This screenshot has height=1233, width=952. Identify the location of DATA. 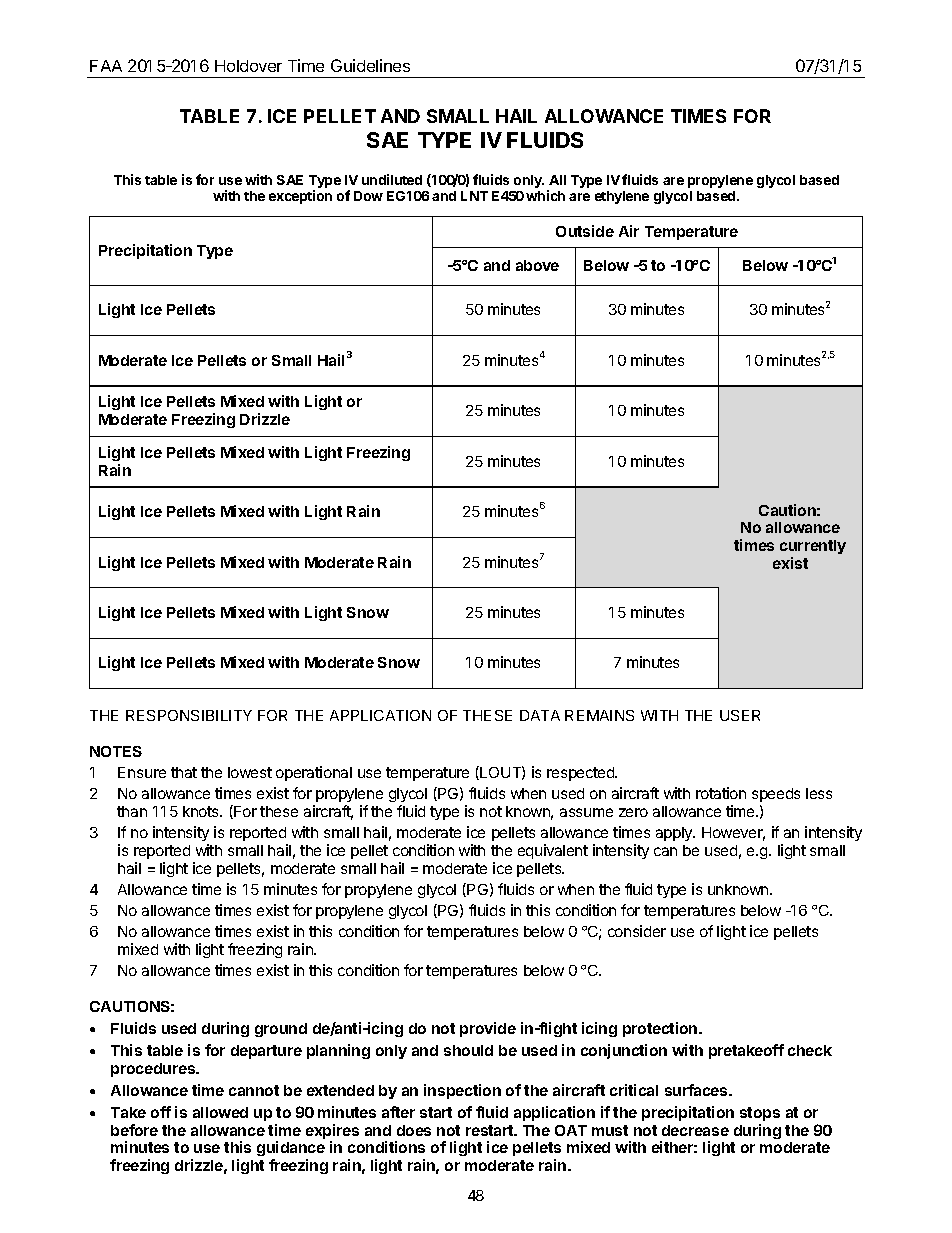
(540, 715).
